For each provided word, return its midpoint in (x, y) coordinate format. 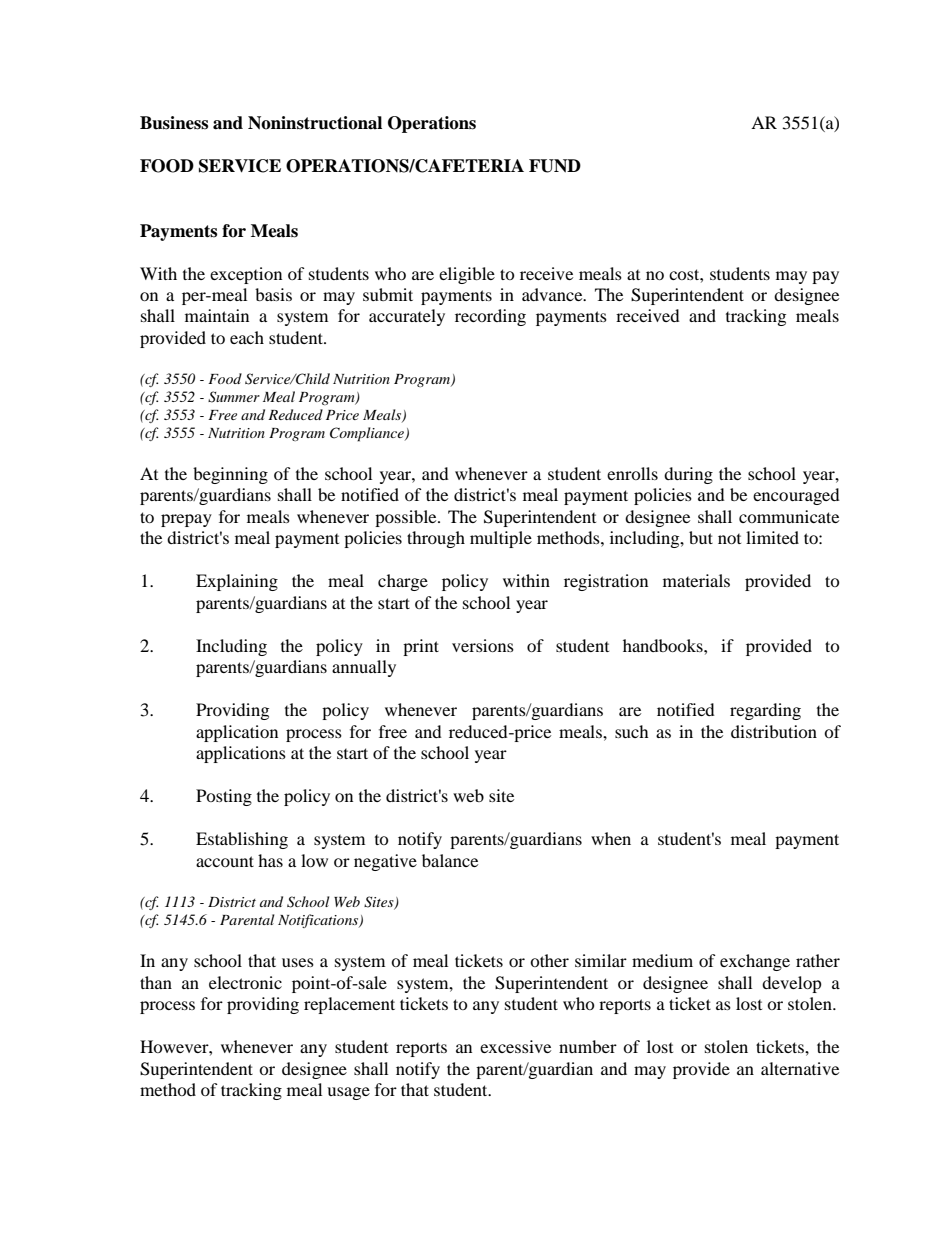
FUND (555, 166)
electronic (245, 982)
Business (174, 123)
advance (553, 294)
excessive (515, 1046)
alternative (800, 1068)
